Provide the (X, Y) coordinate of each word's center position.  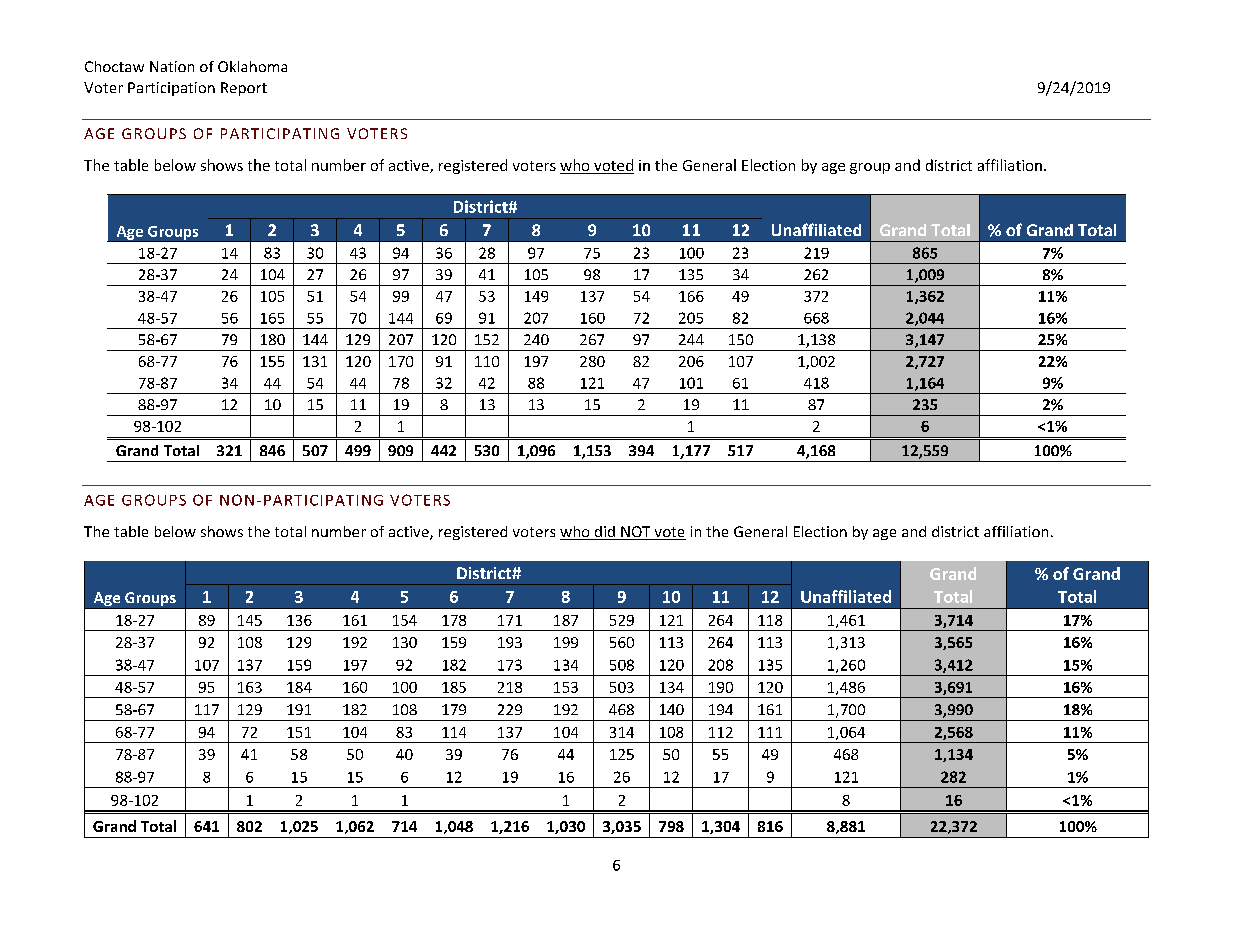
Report (244, 89)
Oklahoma (252, 66)
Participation (171, 89)
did (604, 533)
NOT (636, 533)
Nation (172, 66)
